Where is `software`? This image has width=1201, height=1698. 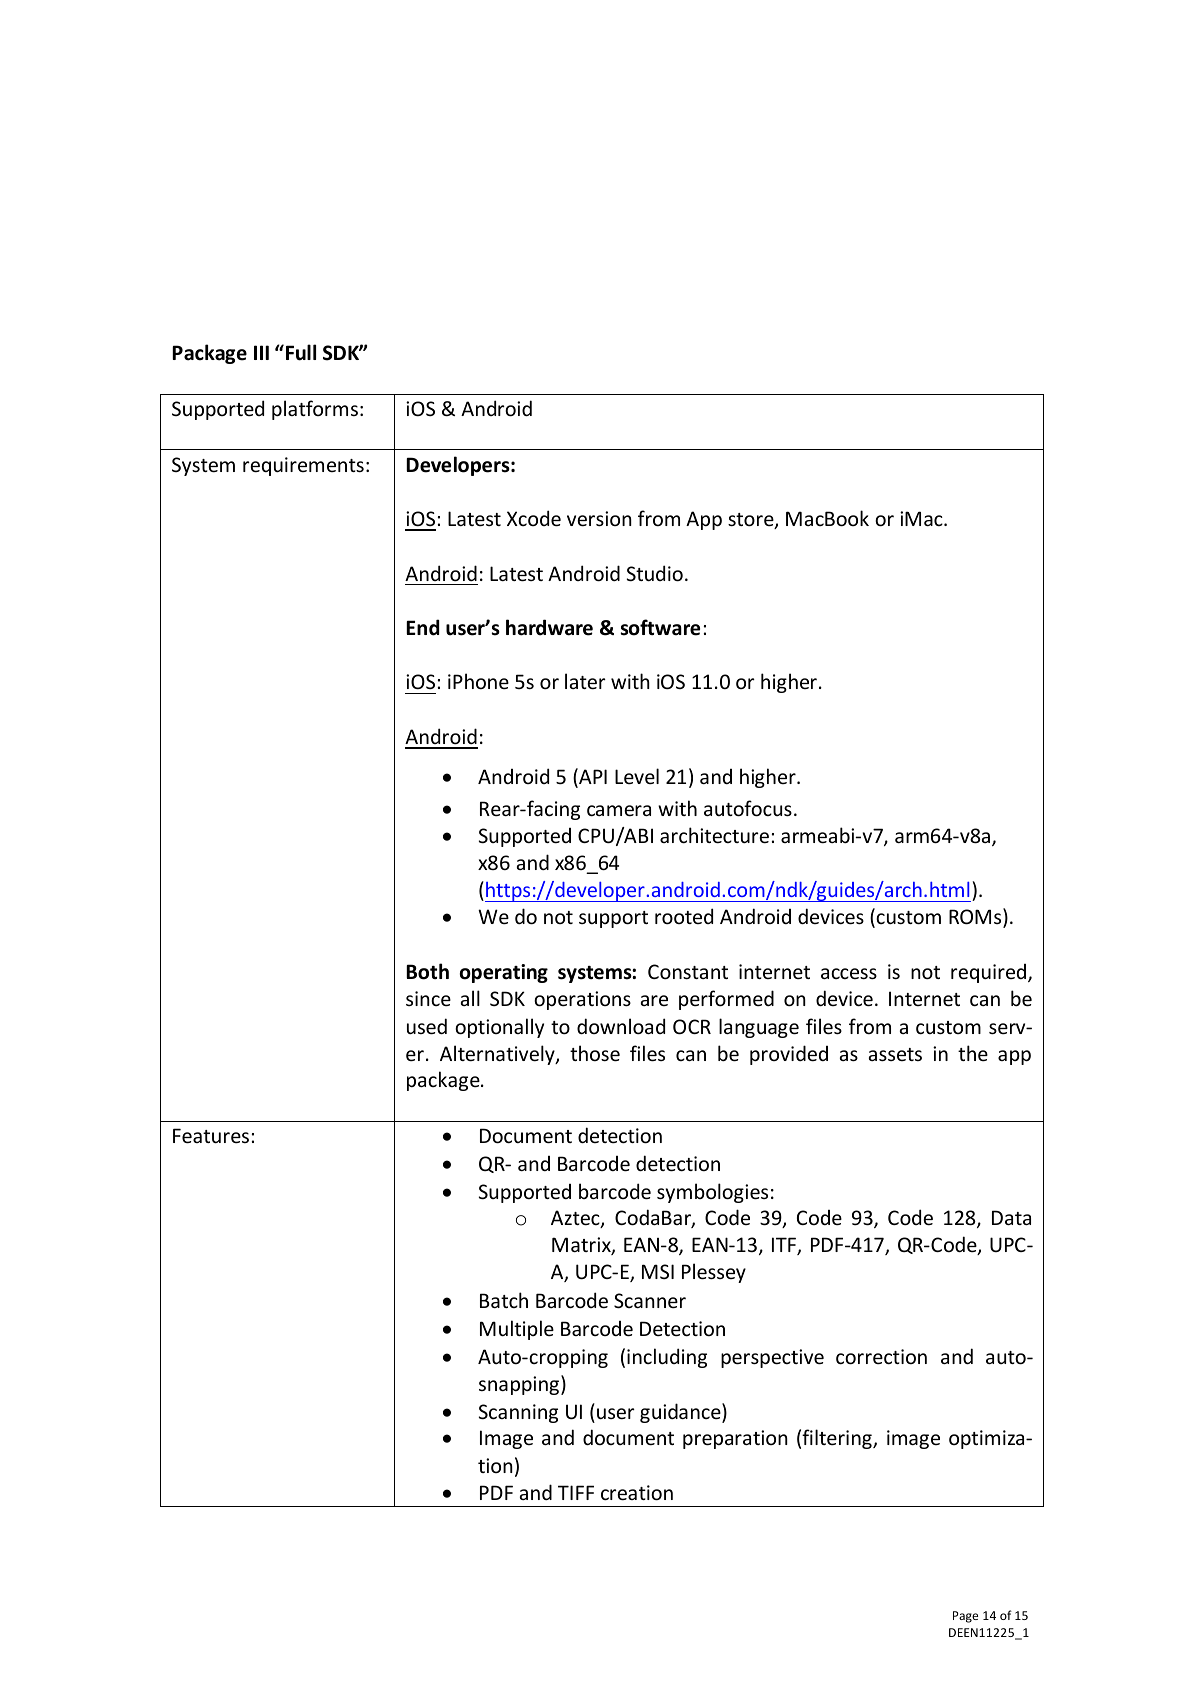 software is located at coordinates (660, 627).
